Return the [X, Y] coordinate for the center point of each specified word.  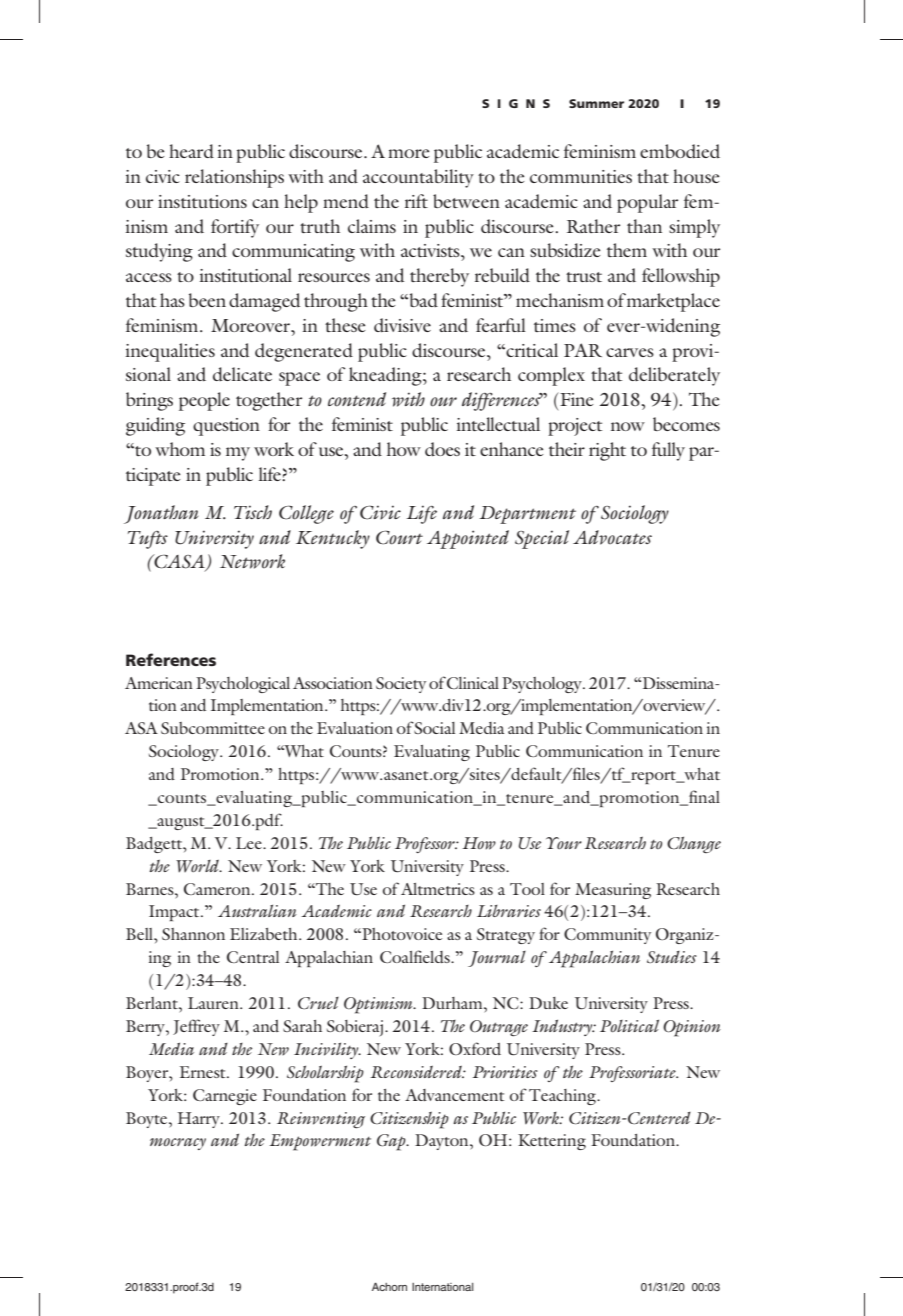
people [204, 401]
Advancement [454, 1095]
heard [191, 151]
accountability [418, 178]
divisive [402, 325]
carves [630, 352]
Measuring [613, 891]
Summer [596, 103]
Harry [200, 1120]
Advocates [612, 537]
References [171, 659]
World [199, 866]
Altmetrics [438, 889]
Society [401, 685]
